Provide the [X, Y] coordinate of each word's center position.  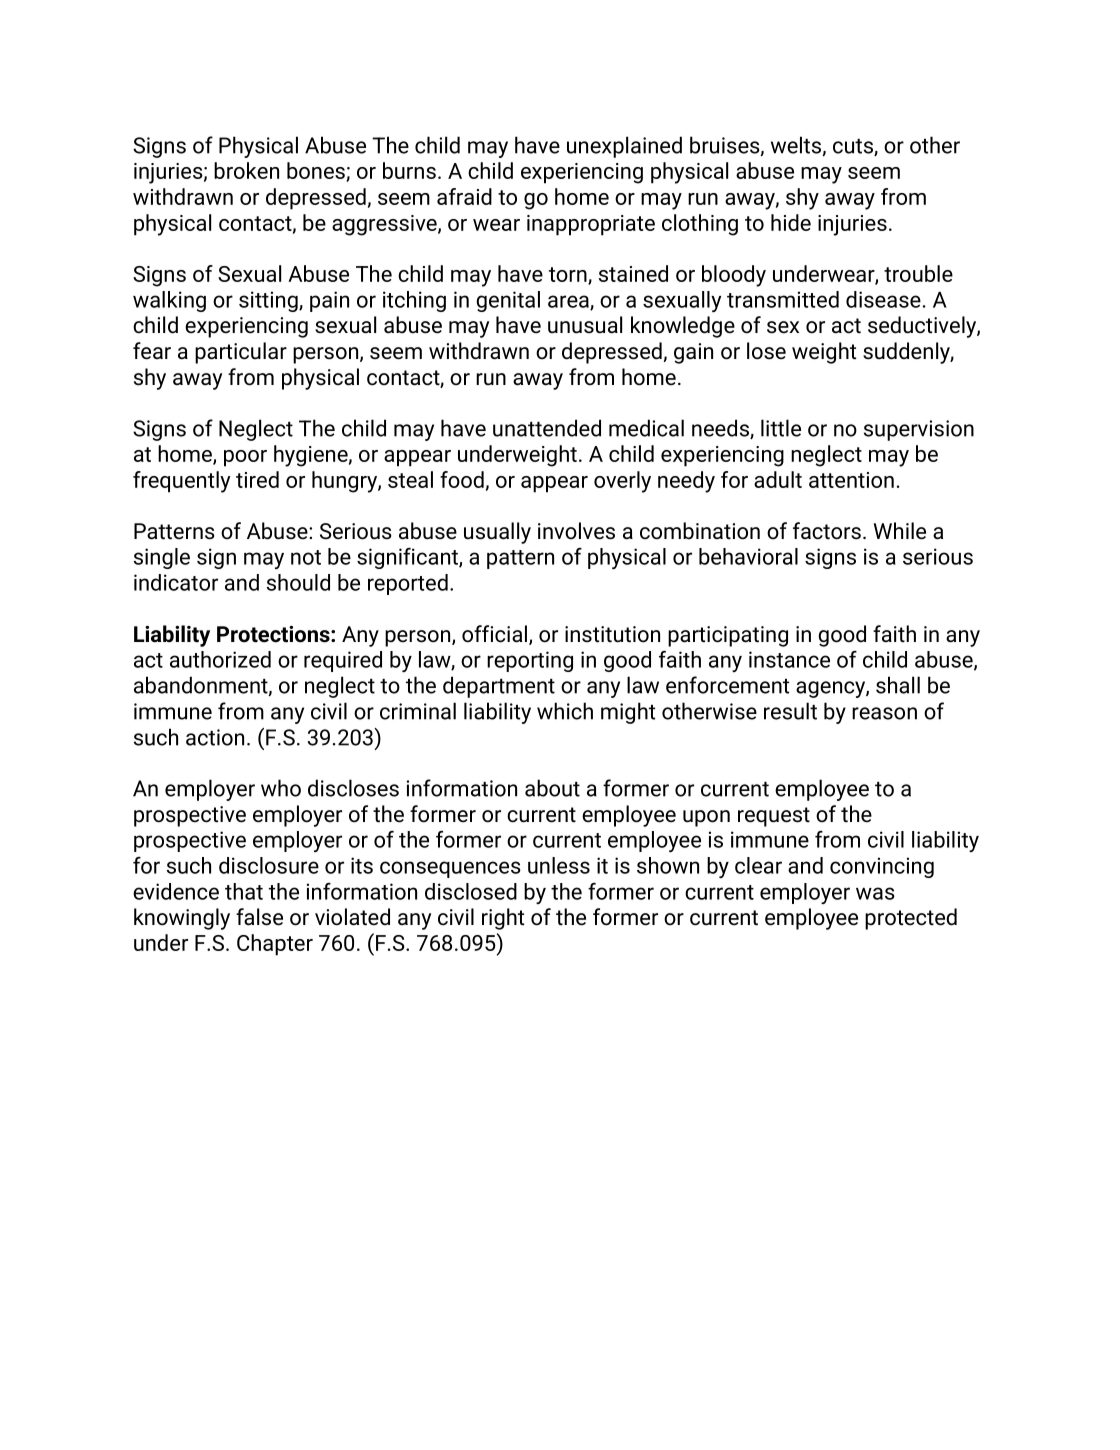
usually [497, 533]
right [503, 919]
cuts [854, 147]
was [875, 893]
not [306, 557]
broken [246, 170]
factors [827, 531]
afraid [464, 196]
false [259, 917]
